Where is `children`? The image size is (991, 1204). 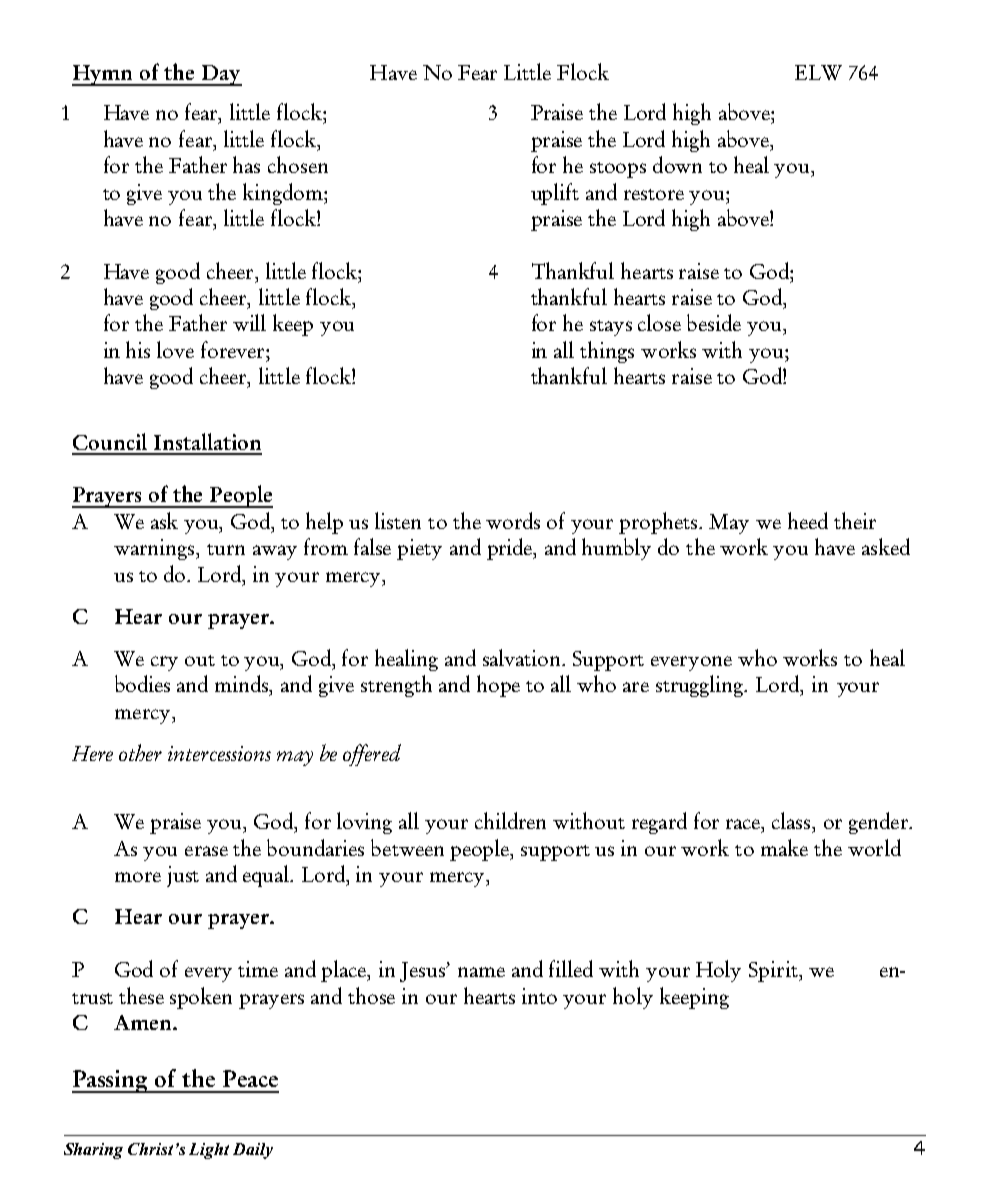 children is located at coordinates (510, 820).
